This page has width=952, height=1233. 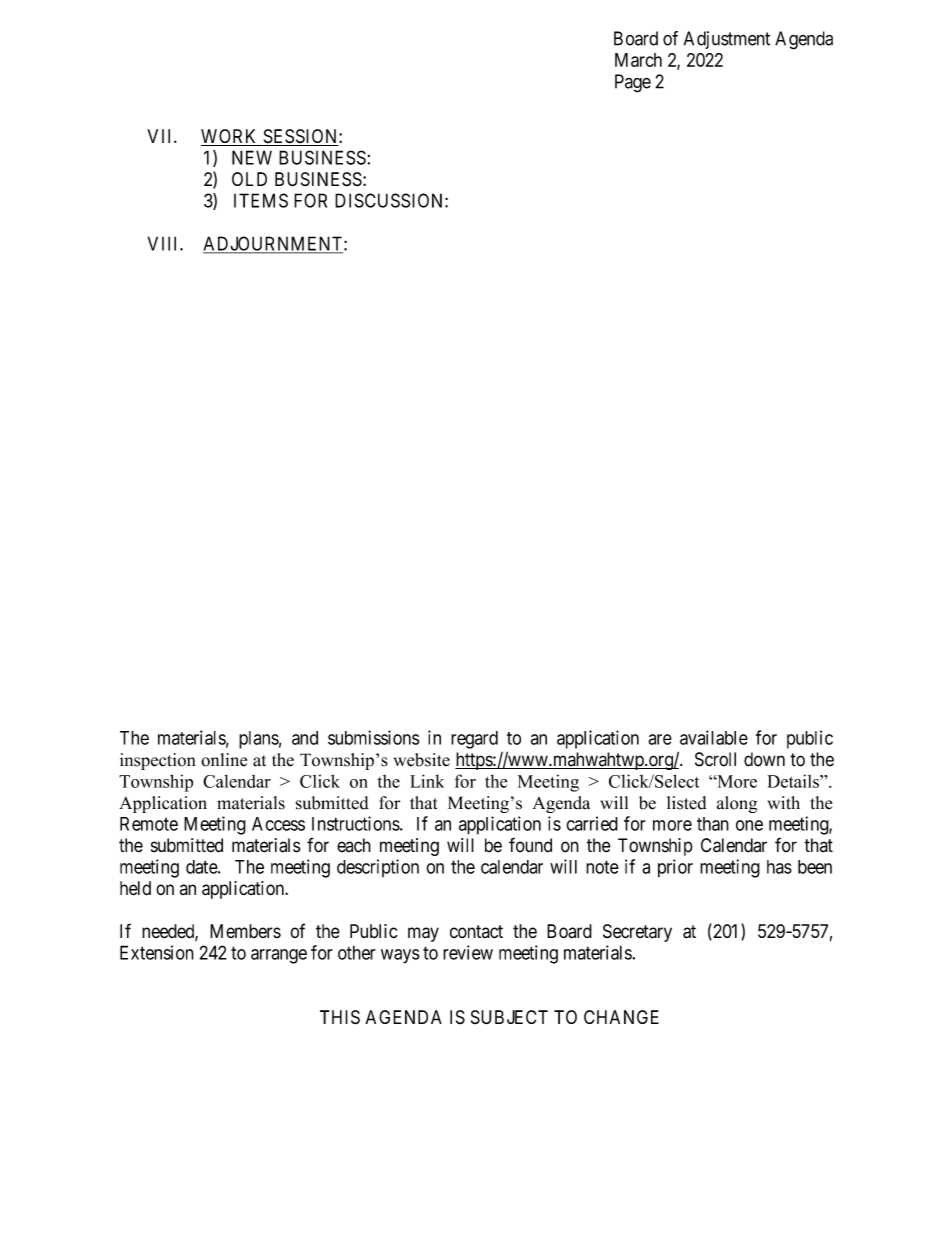 What do you see at coordinates (279, 956) in the page?
I see `arrange` at bounding box center [279, 956].
